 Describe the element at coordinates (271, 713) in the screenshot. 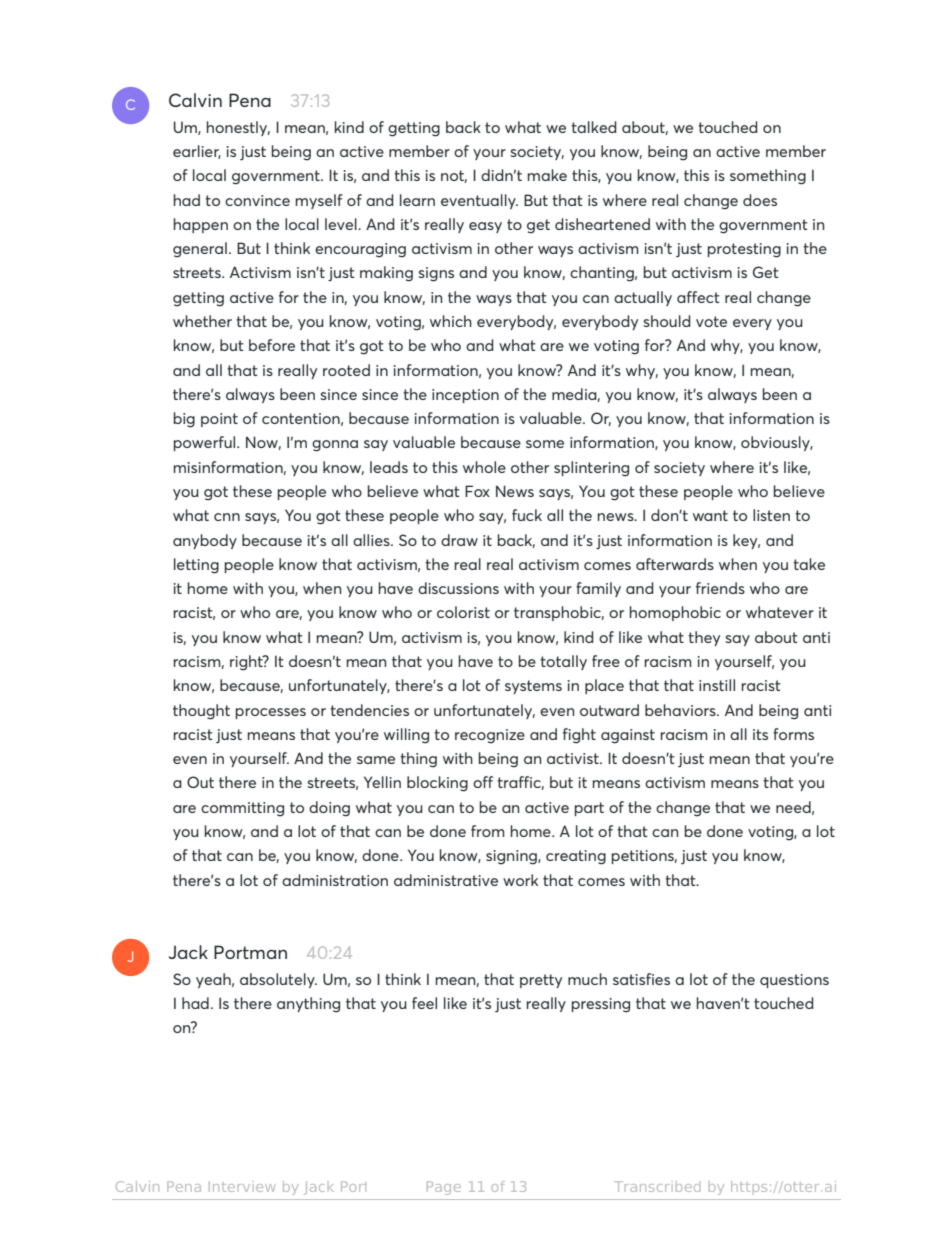

I see `processes` at that location.
